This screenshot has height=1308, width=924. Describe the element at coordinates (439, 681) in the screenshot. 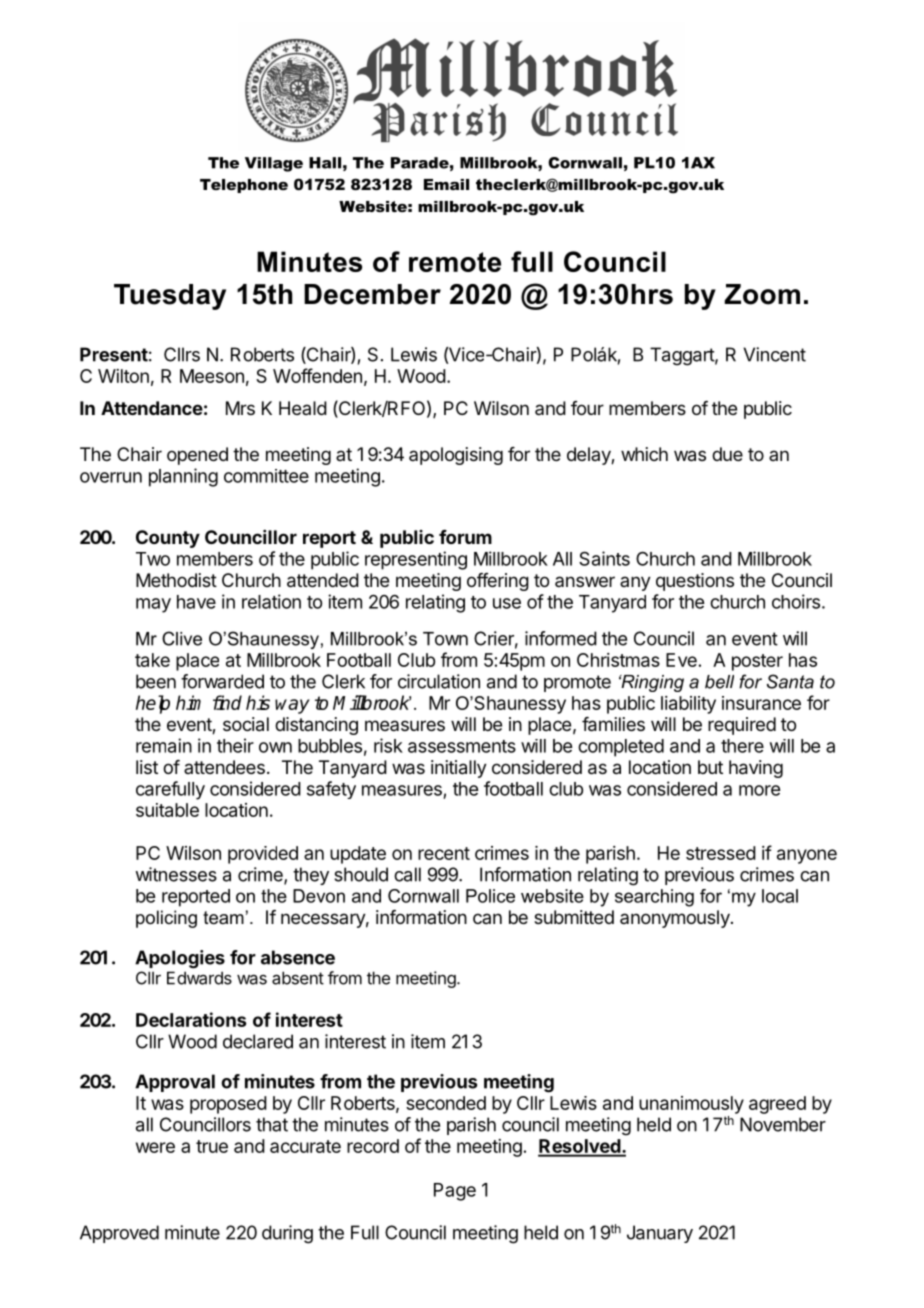

I see `circulation` at that location.
